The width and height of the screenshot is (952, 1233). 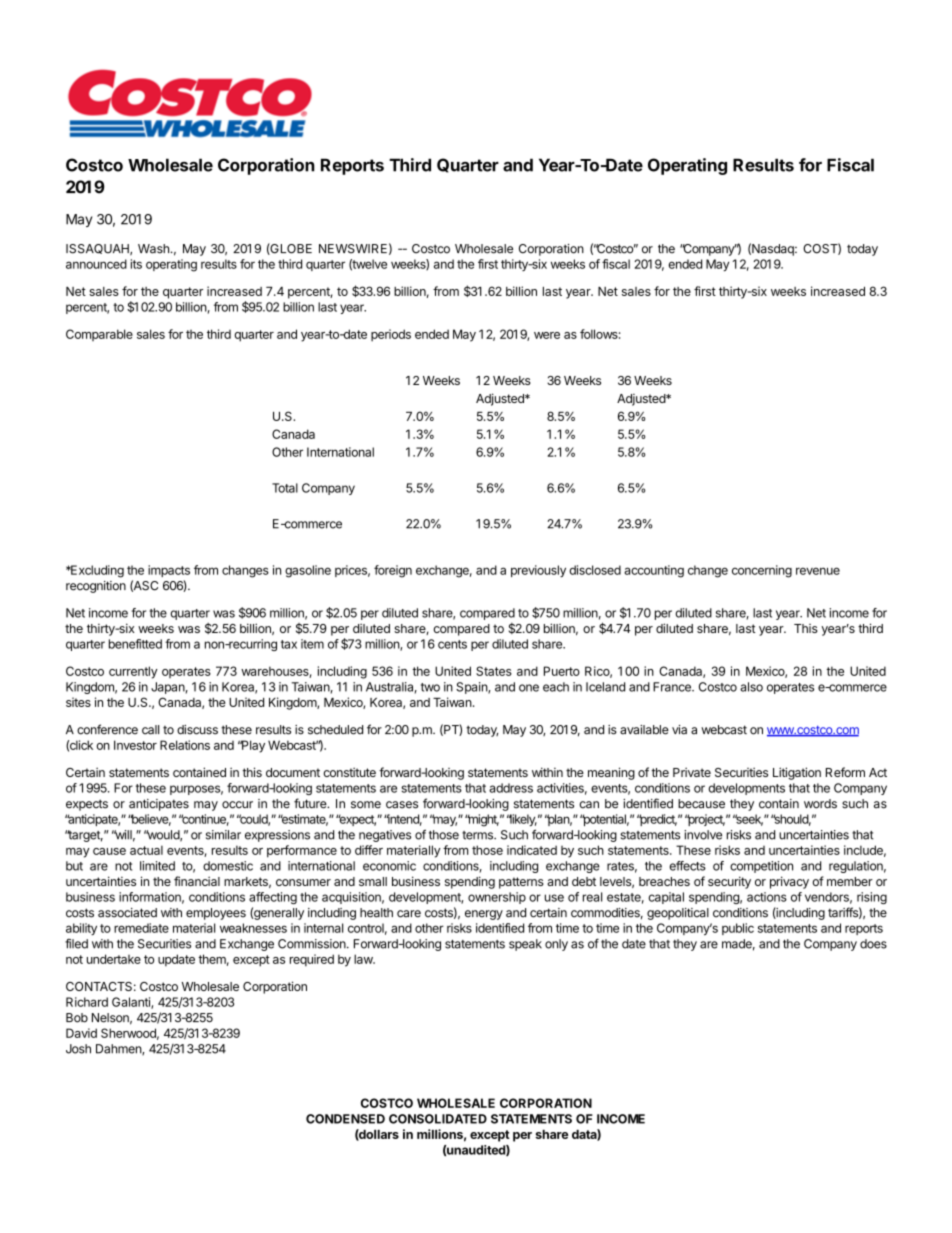 I want to click on privacy, so click(x=789, y=882).
